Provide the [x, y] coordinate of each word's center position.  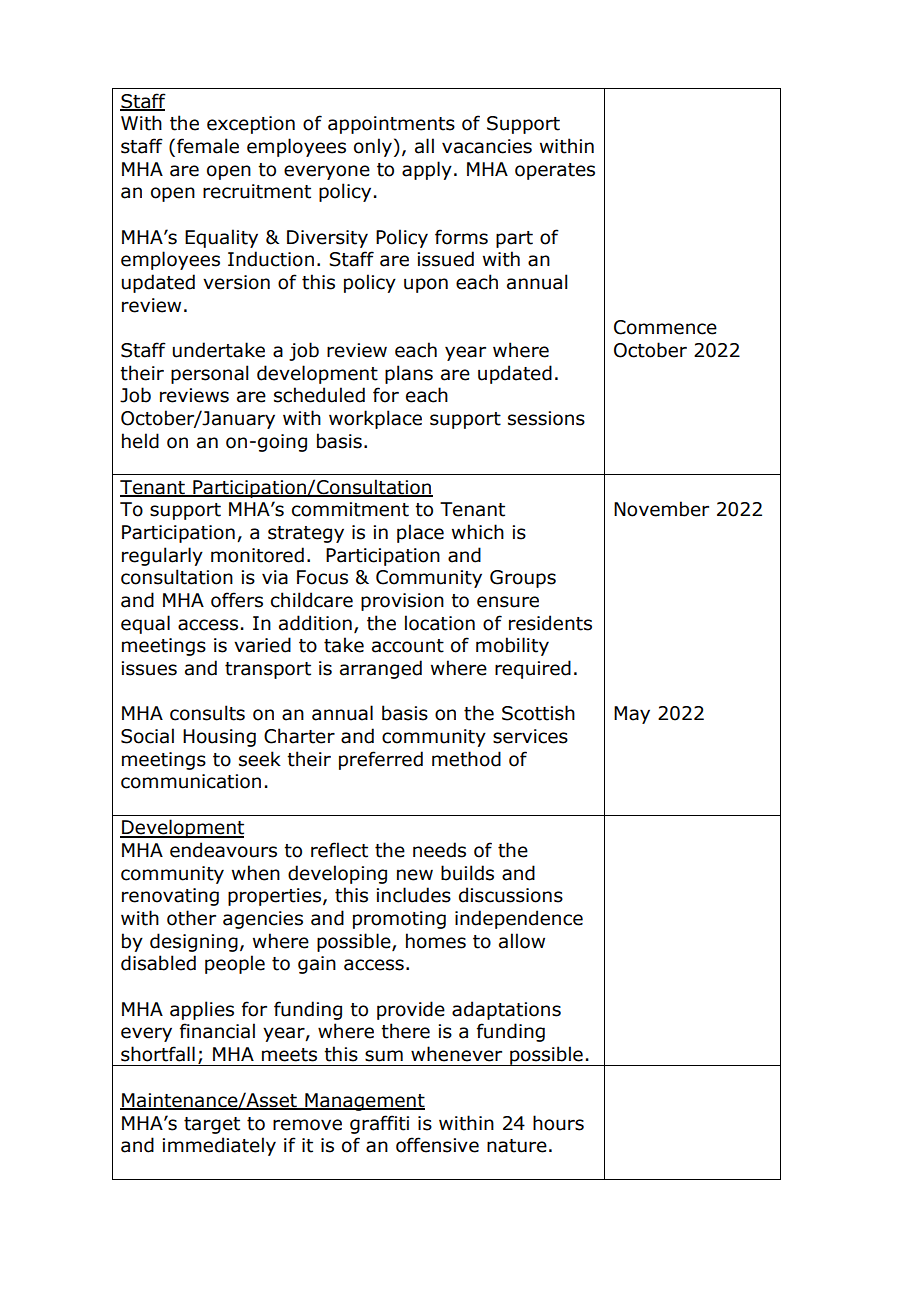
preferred [381, 760]
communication [191, 781]
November [661, 509]
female [208, 146]
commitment [350, 509]
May [632, 715]
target [212, 1125]
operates [555, 171]
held [140, 441]
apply [427, 170]
